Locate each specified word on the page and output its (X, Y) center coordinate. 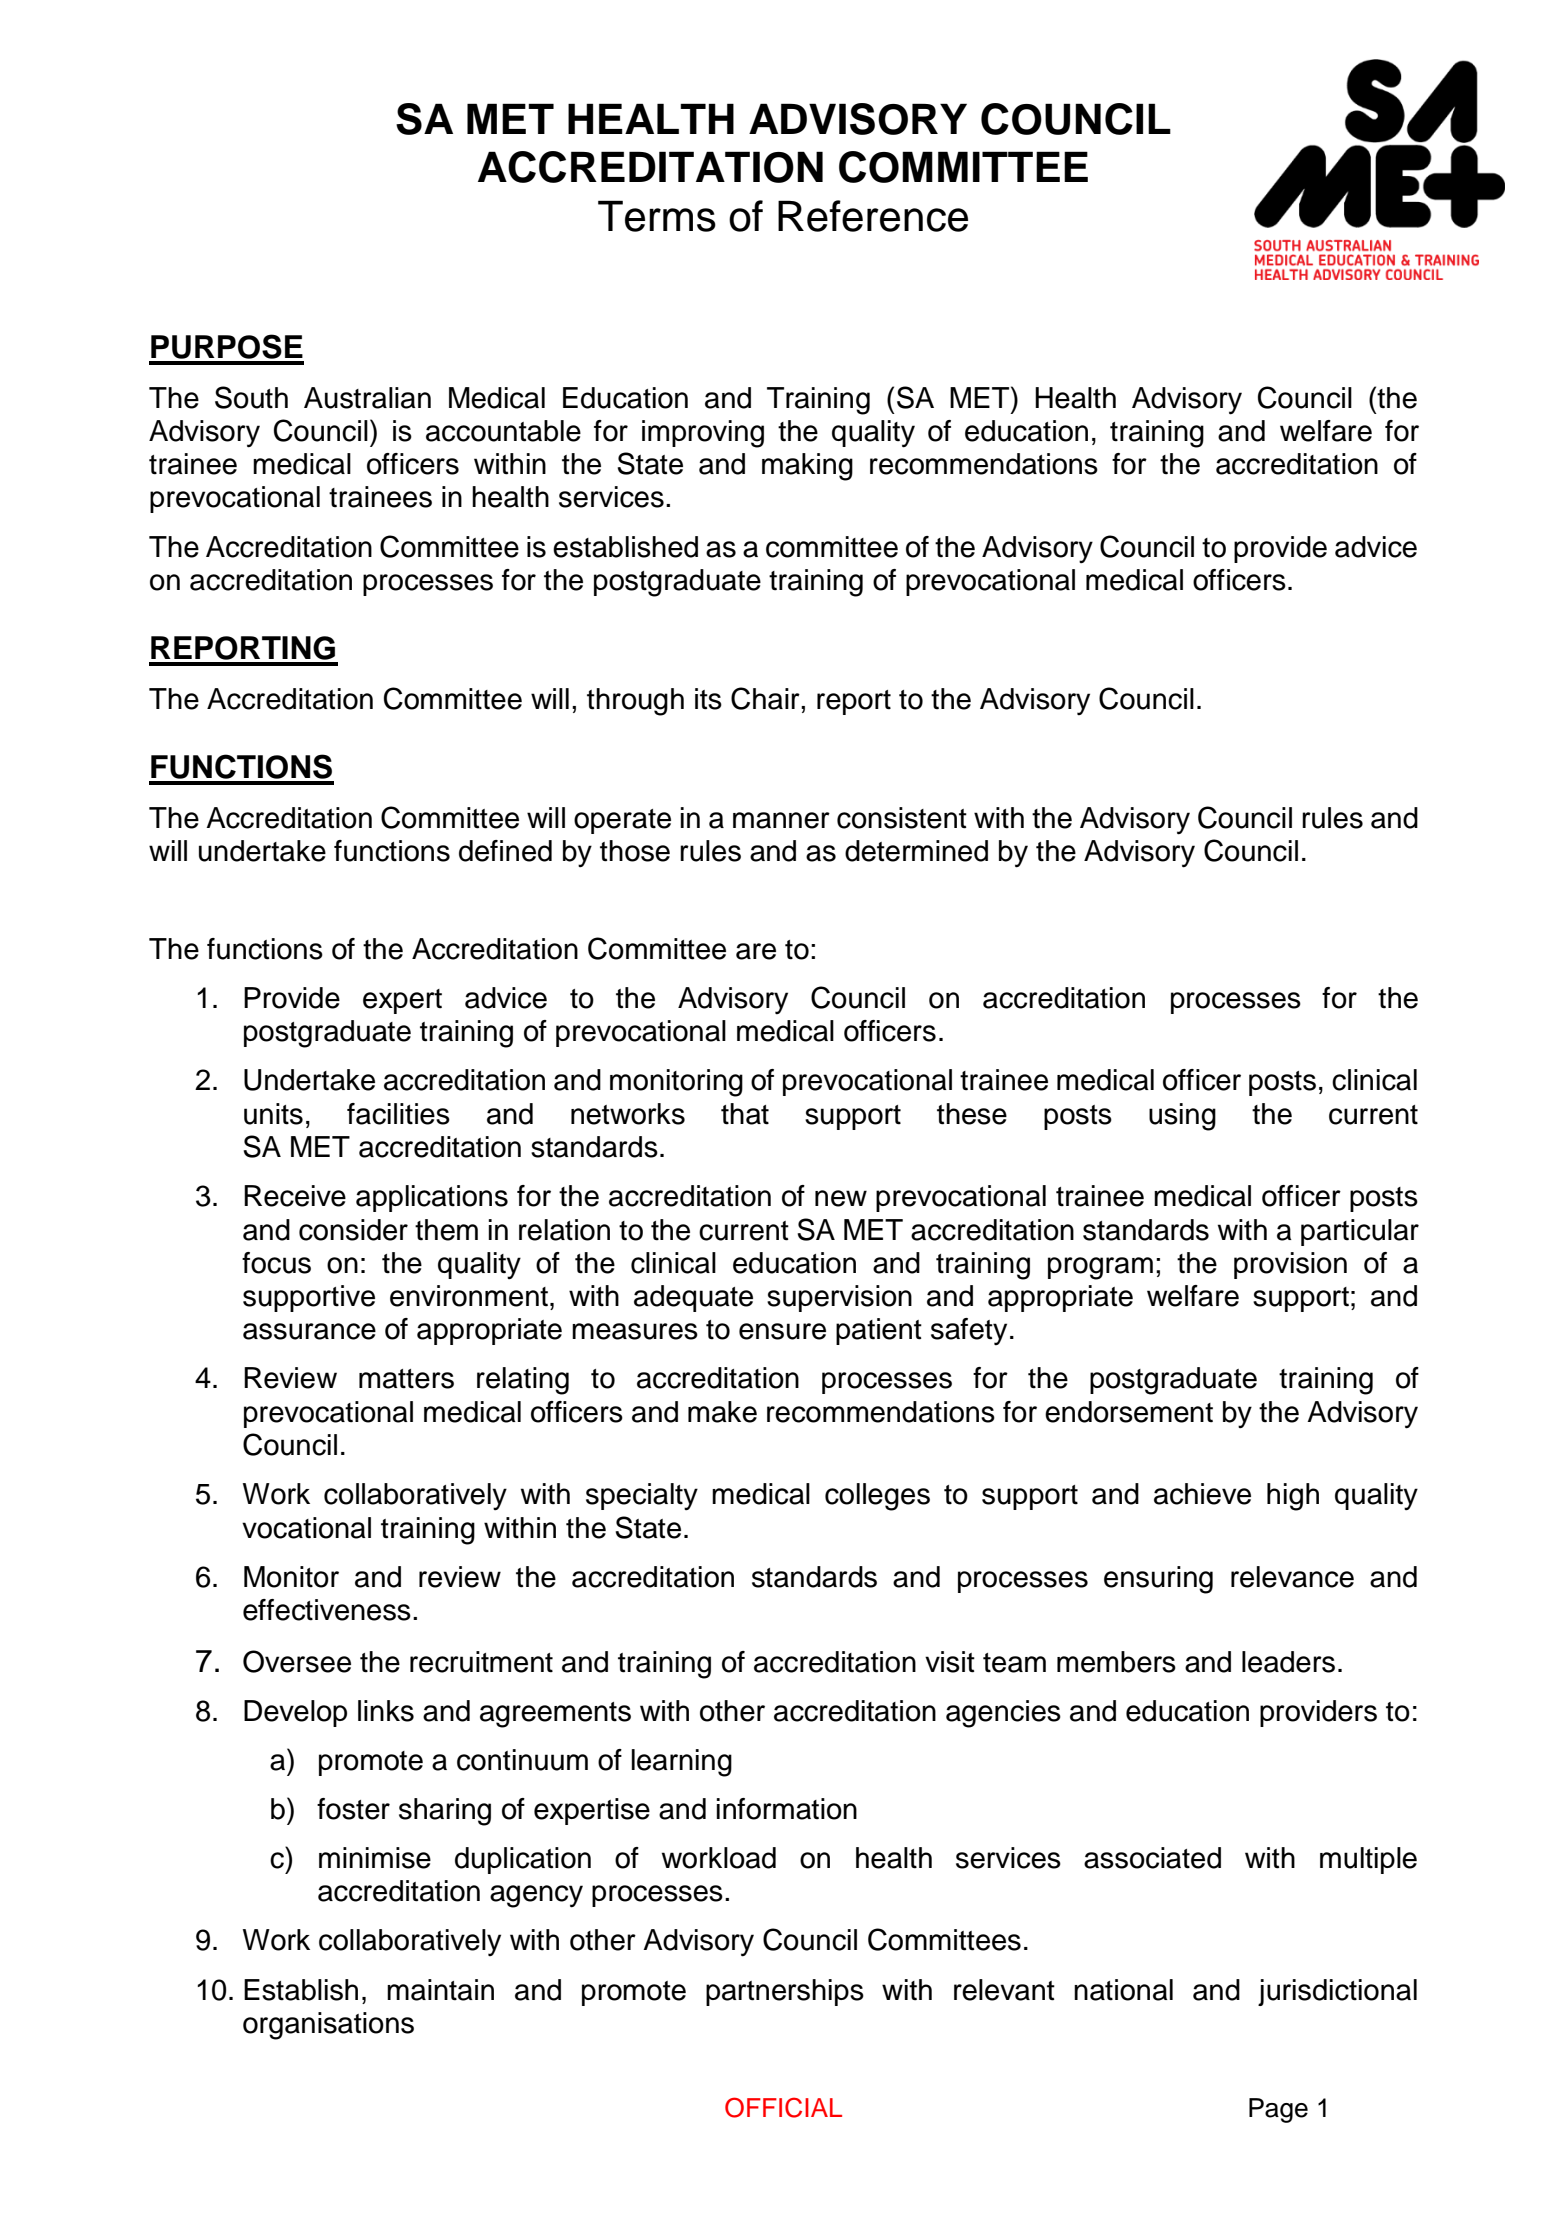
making (807, 467)
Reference (873, 216)
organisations (328, 2026)
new (841, 1198)
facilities (398, 1114)
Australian (367, 398)
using (1182, 1117)
